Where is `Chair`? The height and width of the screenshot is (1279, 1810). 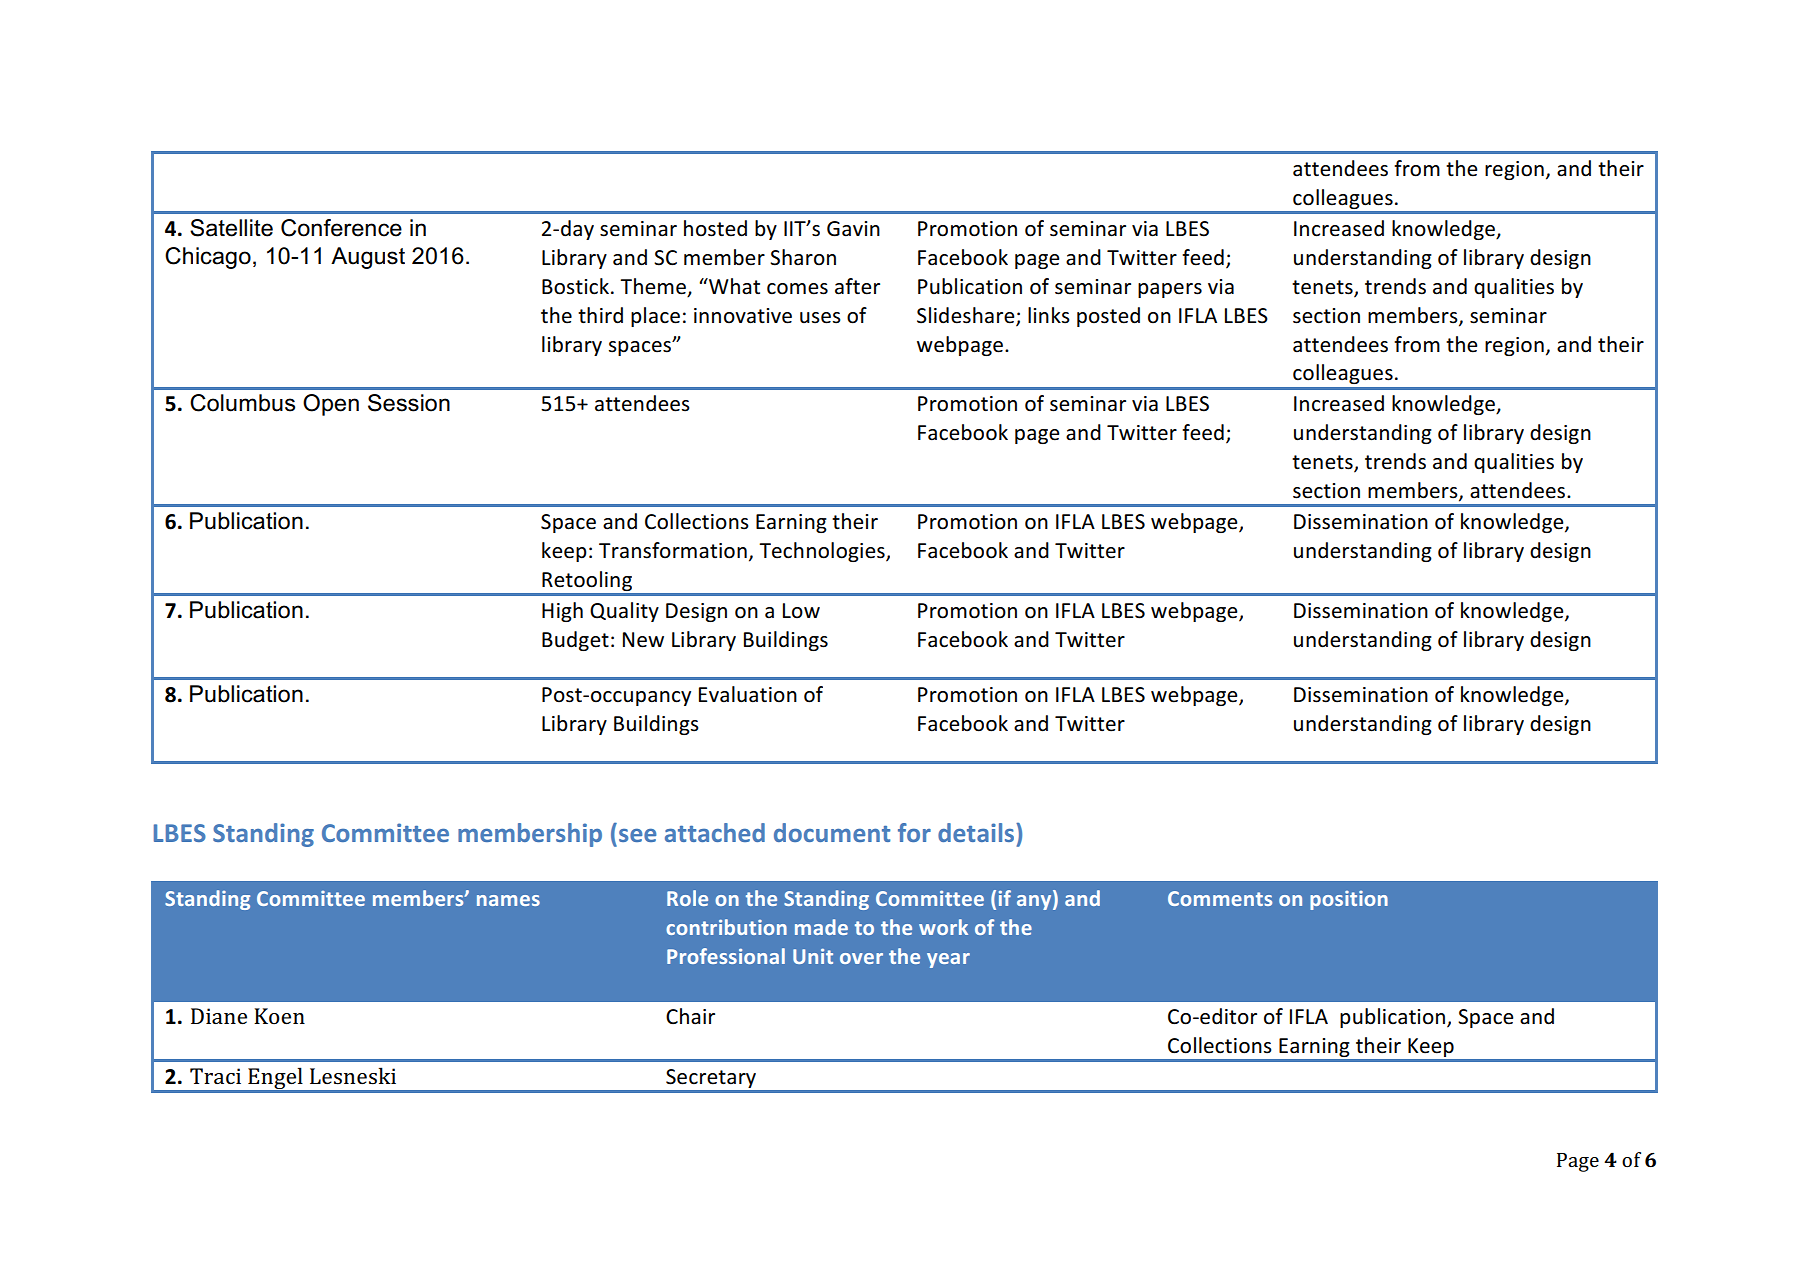
Chair is located at coordinates (690, 1016).
